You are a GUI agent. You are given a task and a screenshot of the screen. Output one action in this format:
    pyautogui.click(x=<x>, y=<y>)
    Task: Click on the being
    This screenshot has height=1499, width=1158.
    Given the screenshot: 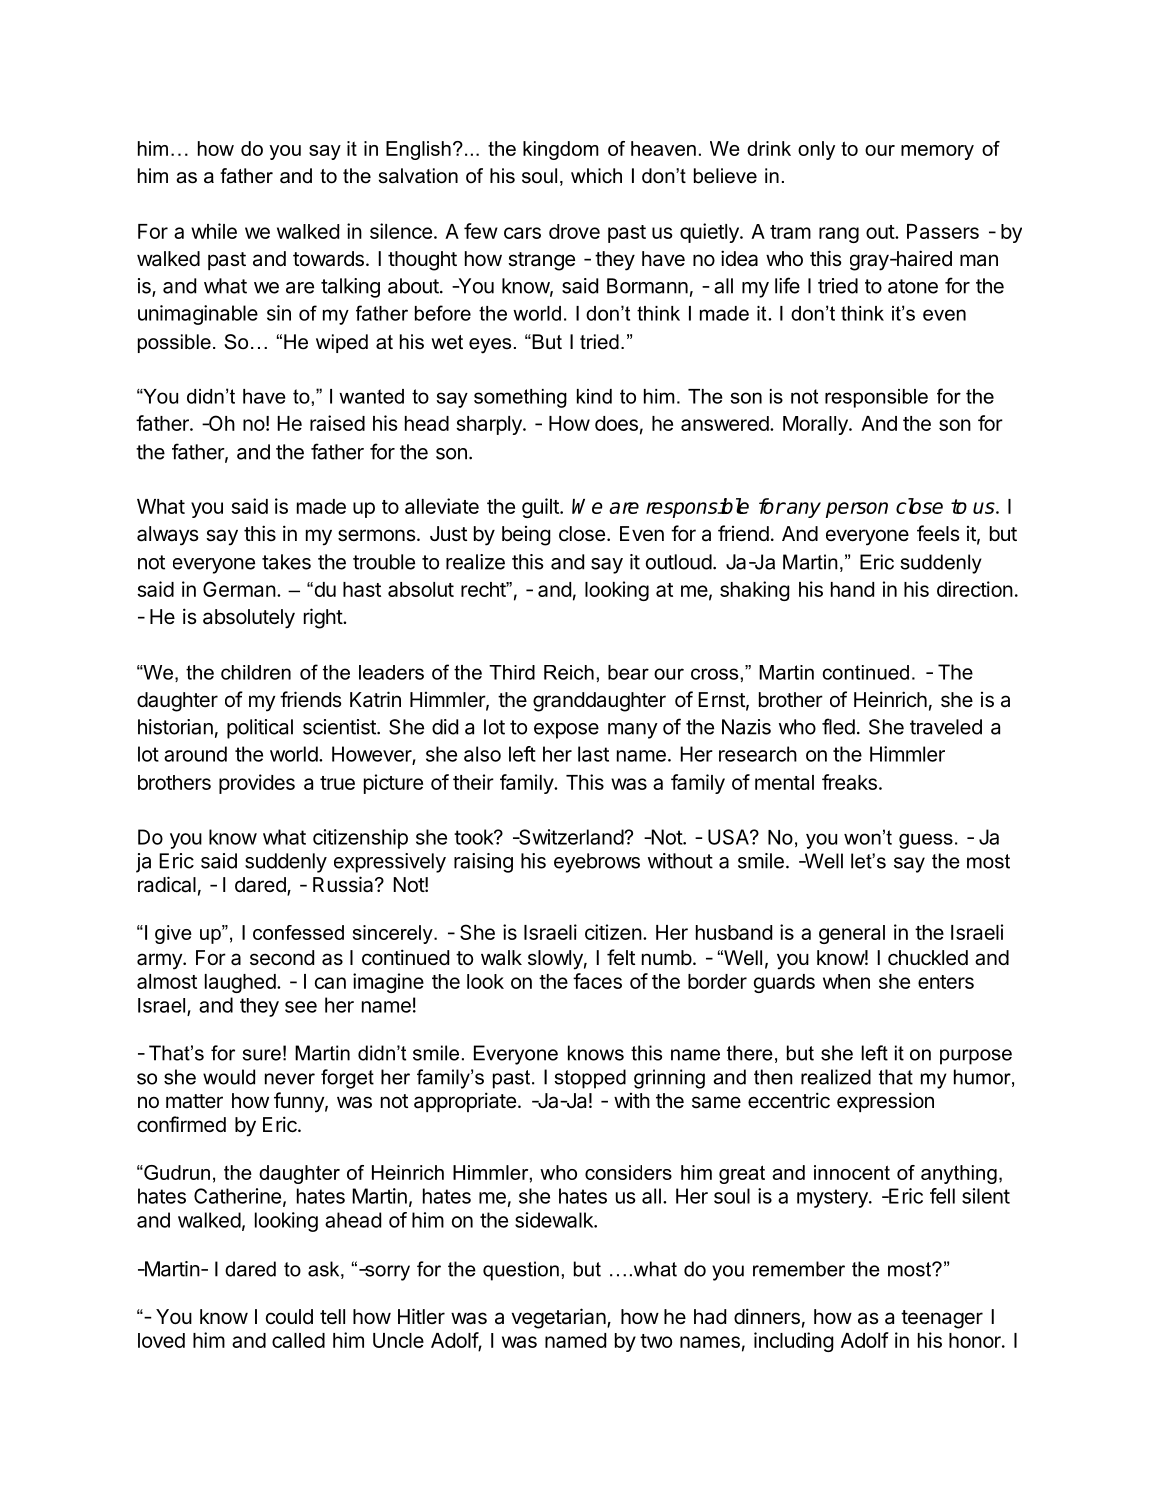 What is the action you would take?
    pyautogui.click(x=526, y=536)
